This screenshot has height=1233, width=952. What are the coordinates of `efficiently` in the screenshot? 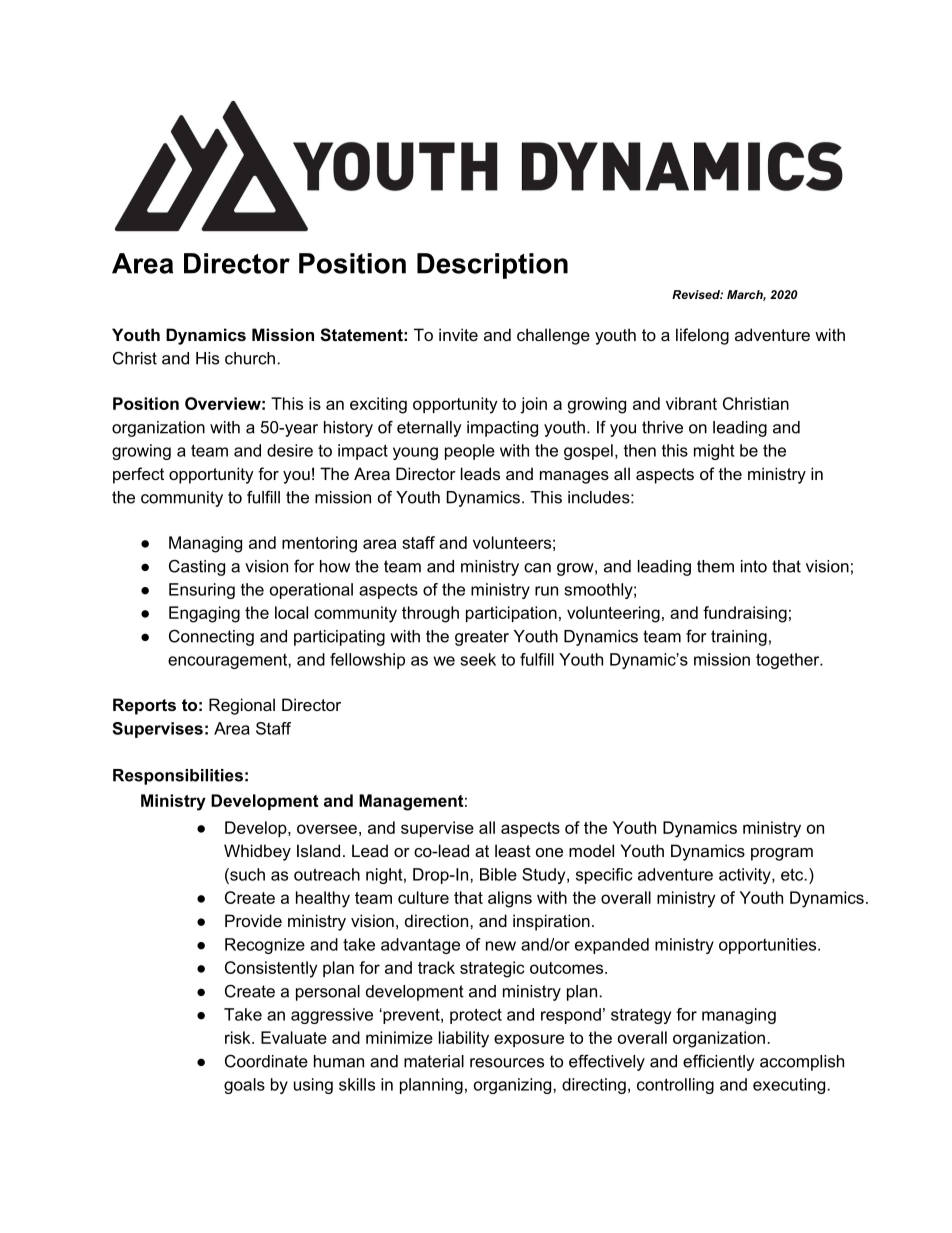 It's located at (719, 1062).
